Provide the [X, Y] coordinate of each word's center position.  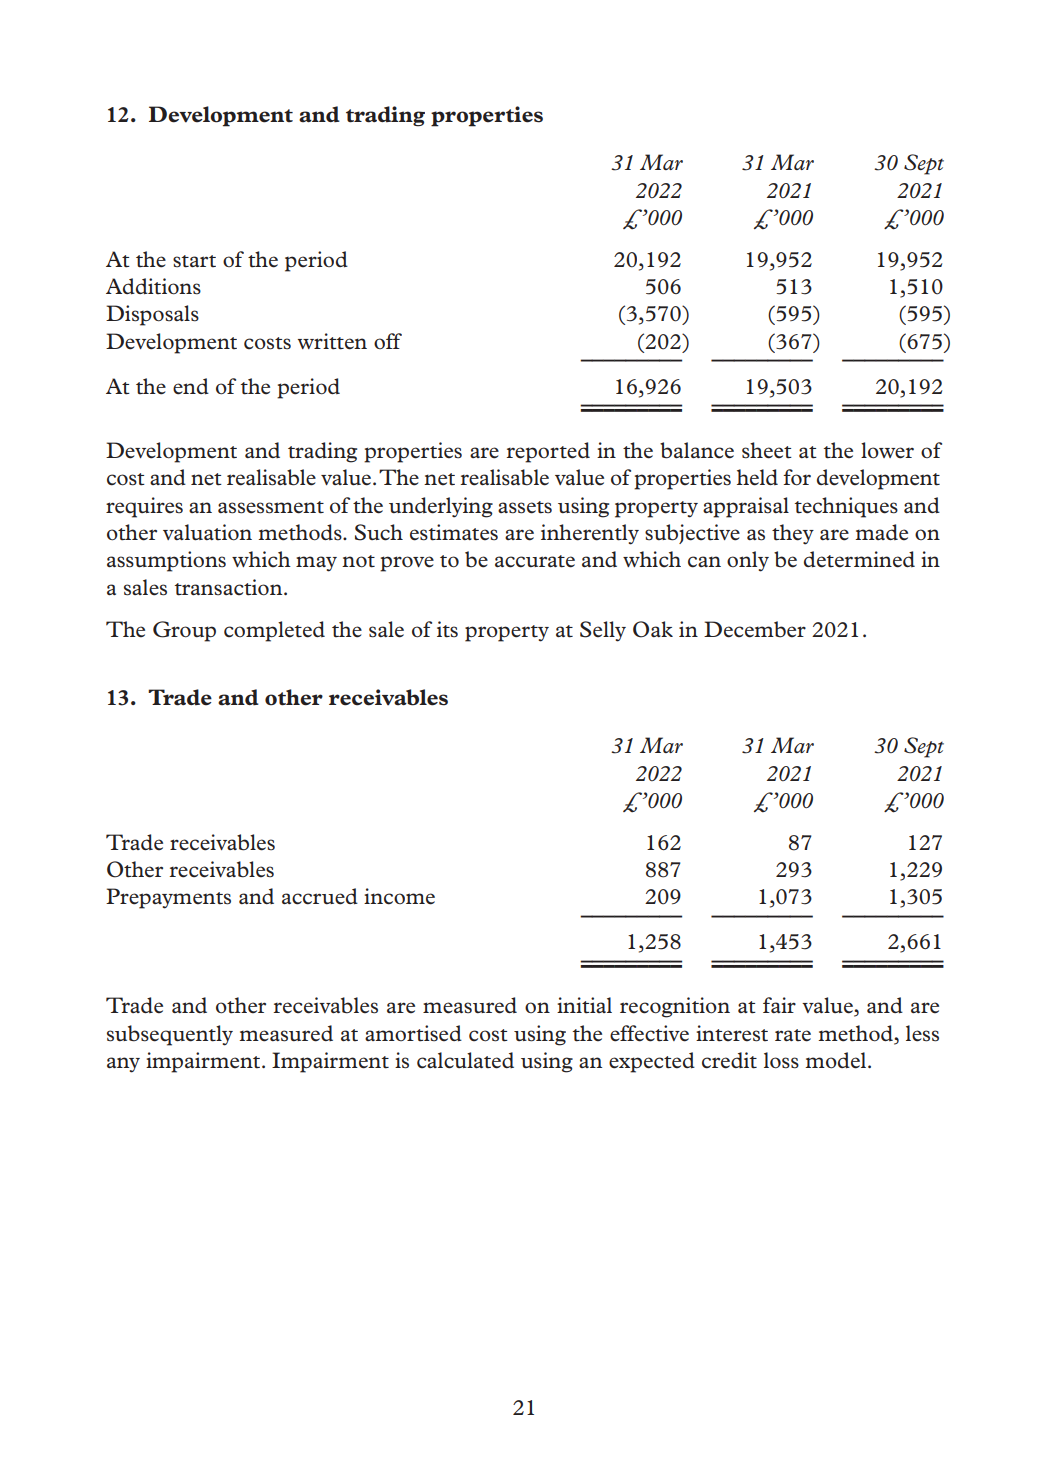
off [388, 341]
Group [184, 631]
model [835, 1060]
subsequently [170, 1035]
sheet [767, 450]
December [755, 629]
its [447, 629]
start [194, 261]
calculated [465, 1060]
